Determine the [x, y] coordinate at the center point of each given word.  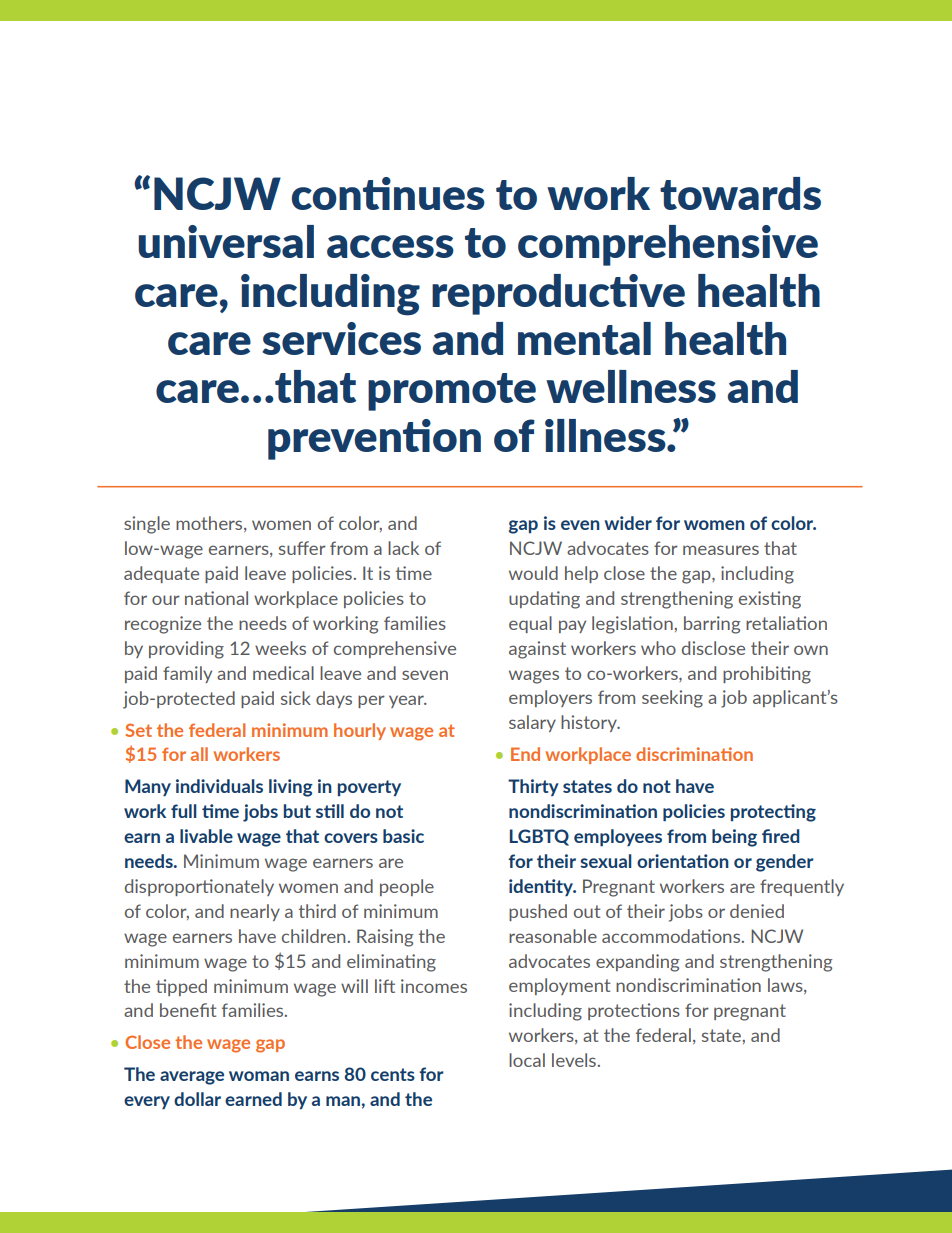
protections [634, 1011]
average [192, 1078]
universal [226, 241]
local [527, 1060]
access [390, 246]
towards [740, 193]
